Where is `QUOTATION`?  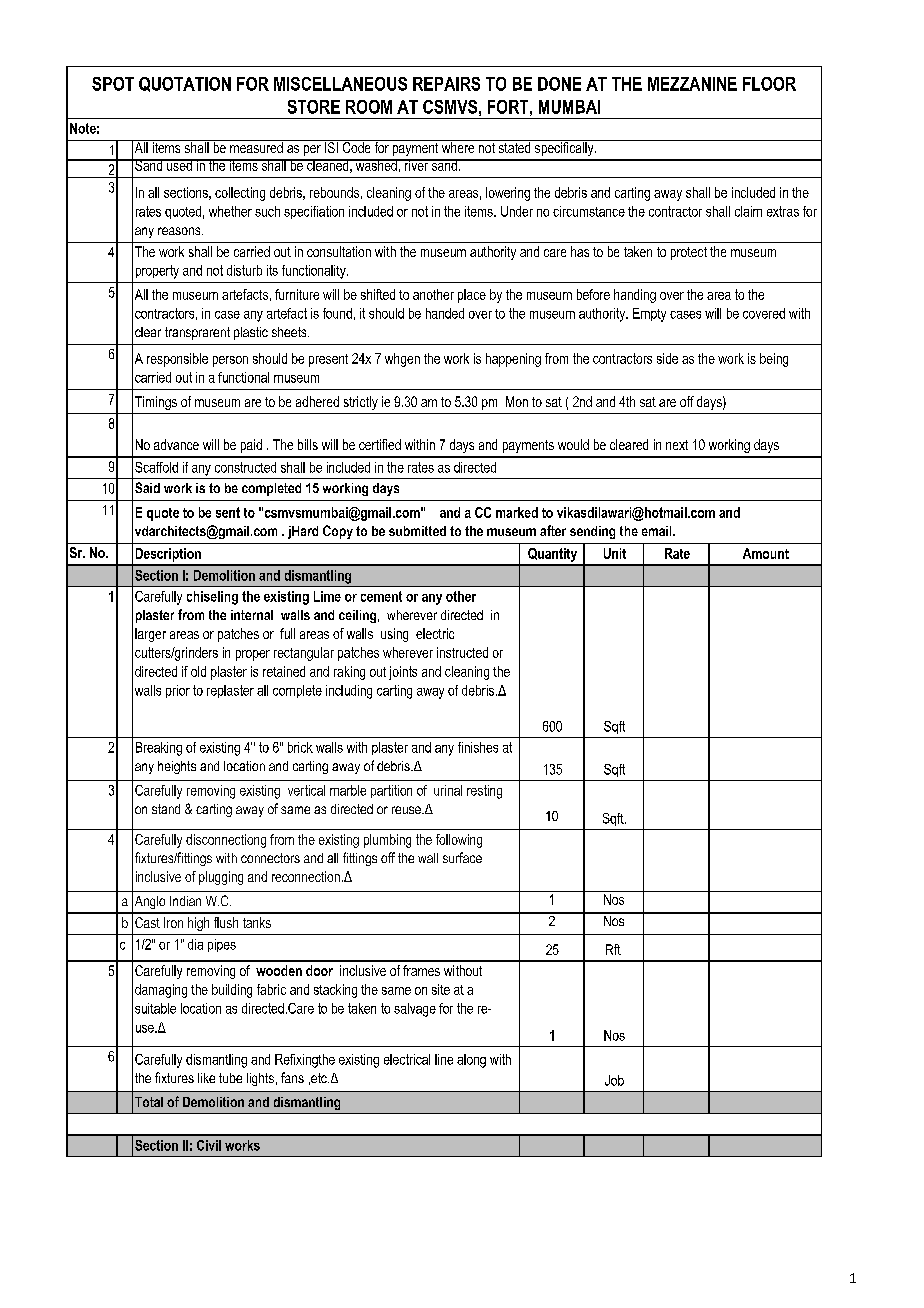
QUOTATION is located at coordinates (185, 84).
